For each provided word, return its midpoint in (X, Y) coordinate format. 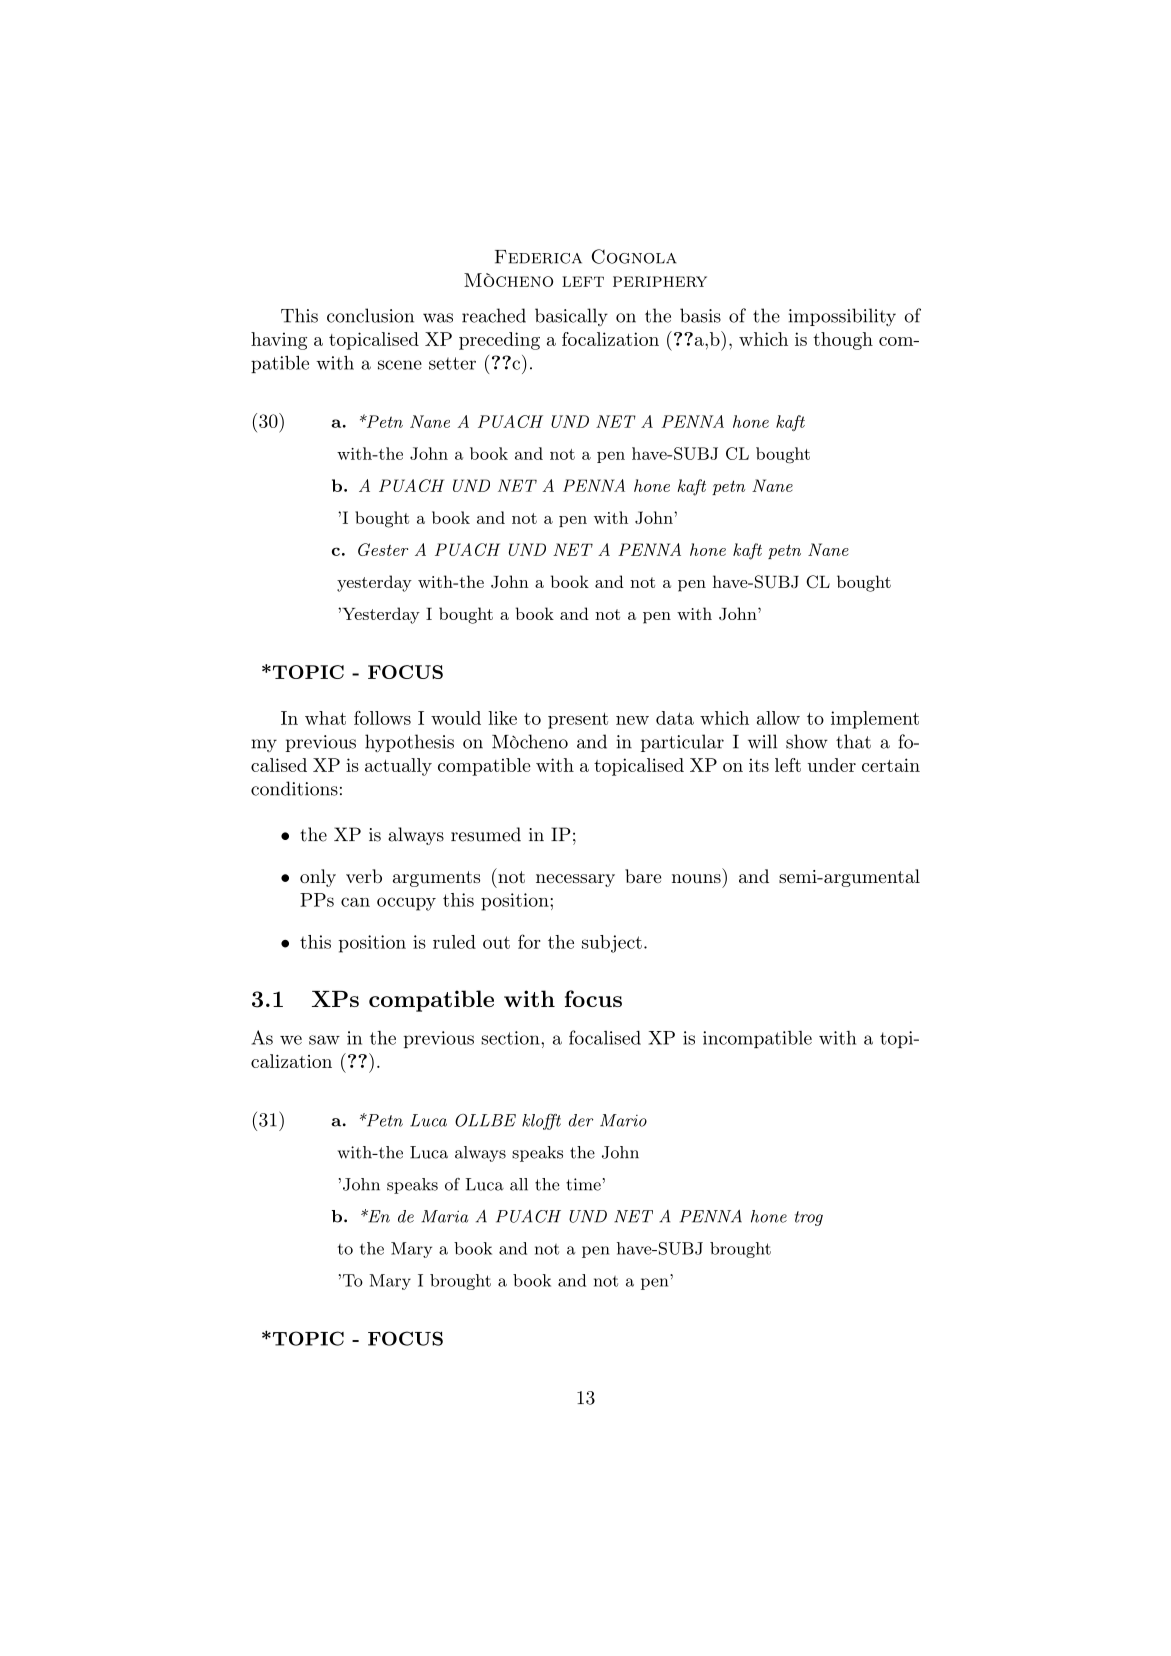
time (583, 1184)
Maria (444, 1216)
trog (809, 1218)
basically (571, 317)
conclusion (370, 315)
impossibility (842, 317)
